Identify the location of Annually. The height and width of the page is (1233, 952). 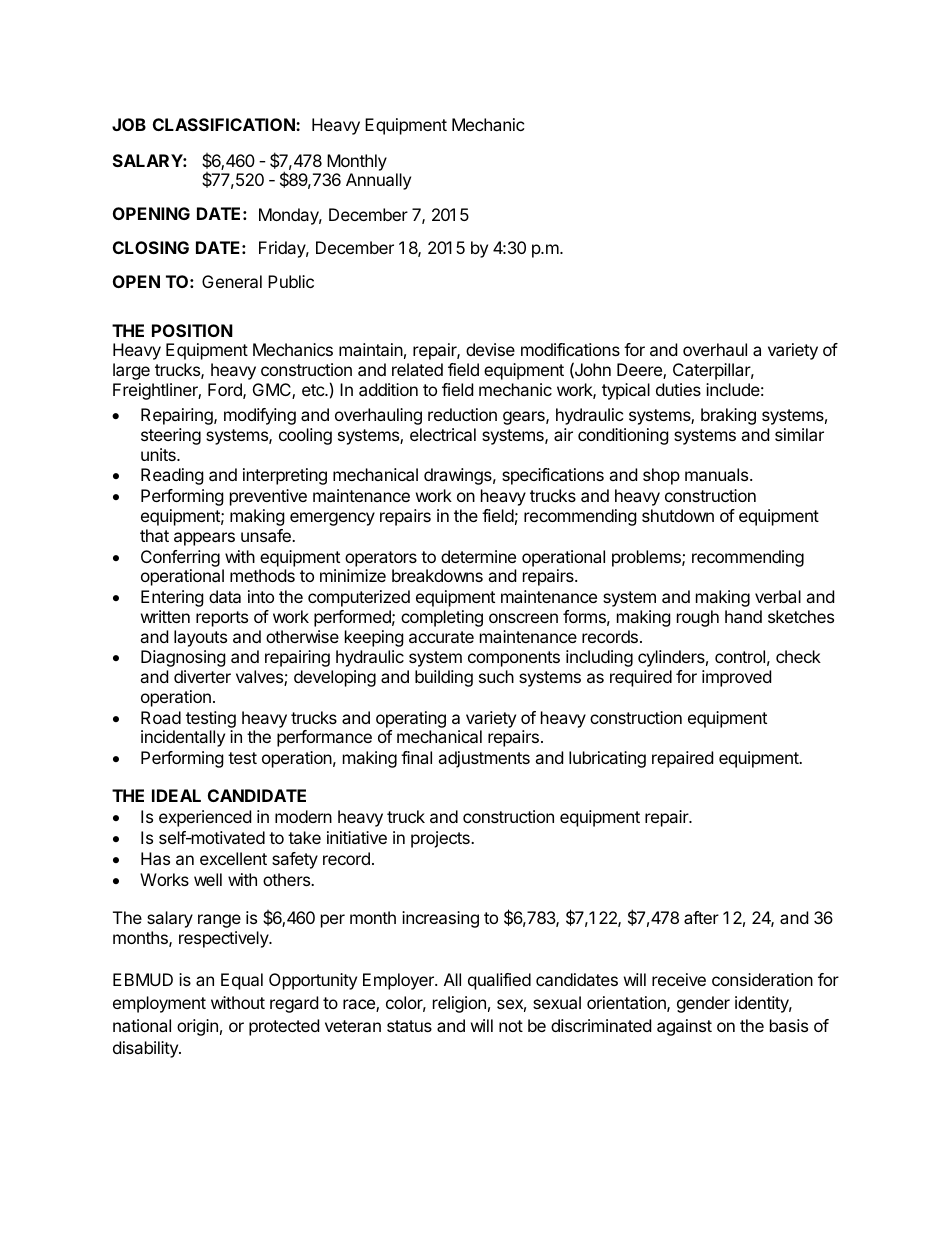
(378, 181).
